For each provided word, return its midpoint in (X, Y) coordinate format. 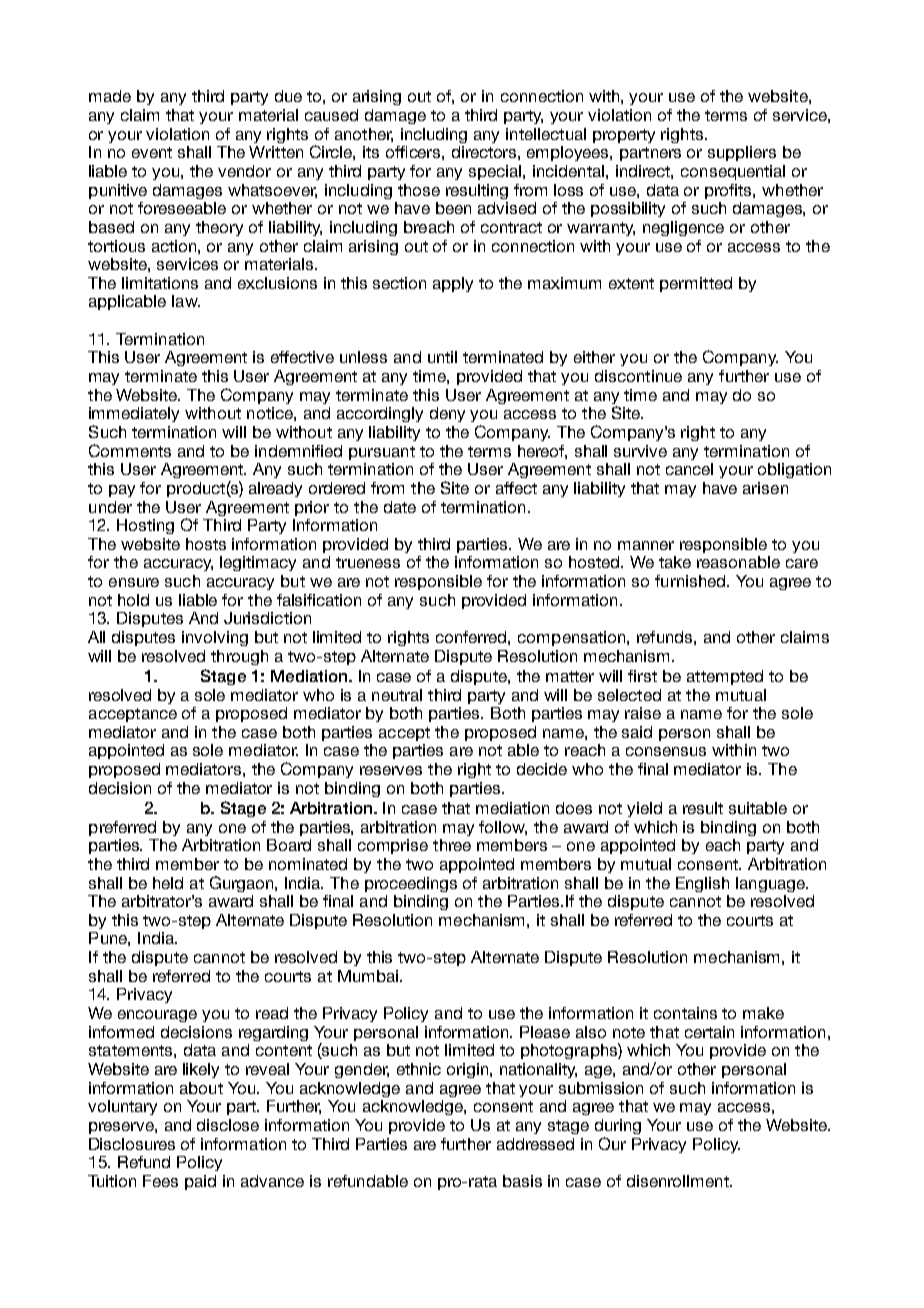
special (496, 172)
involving (215, 638)
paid (200, 1182)
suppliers (742, 153)
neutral (397, 695)
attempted (725, 677)
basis (522, 1181)
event (152, 152)
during (618, 1126)
